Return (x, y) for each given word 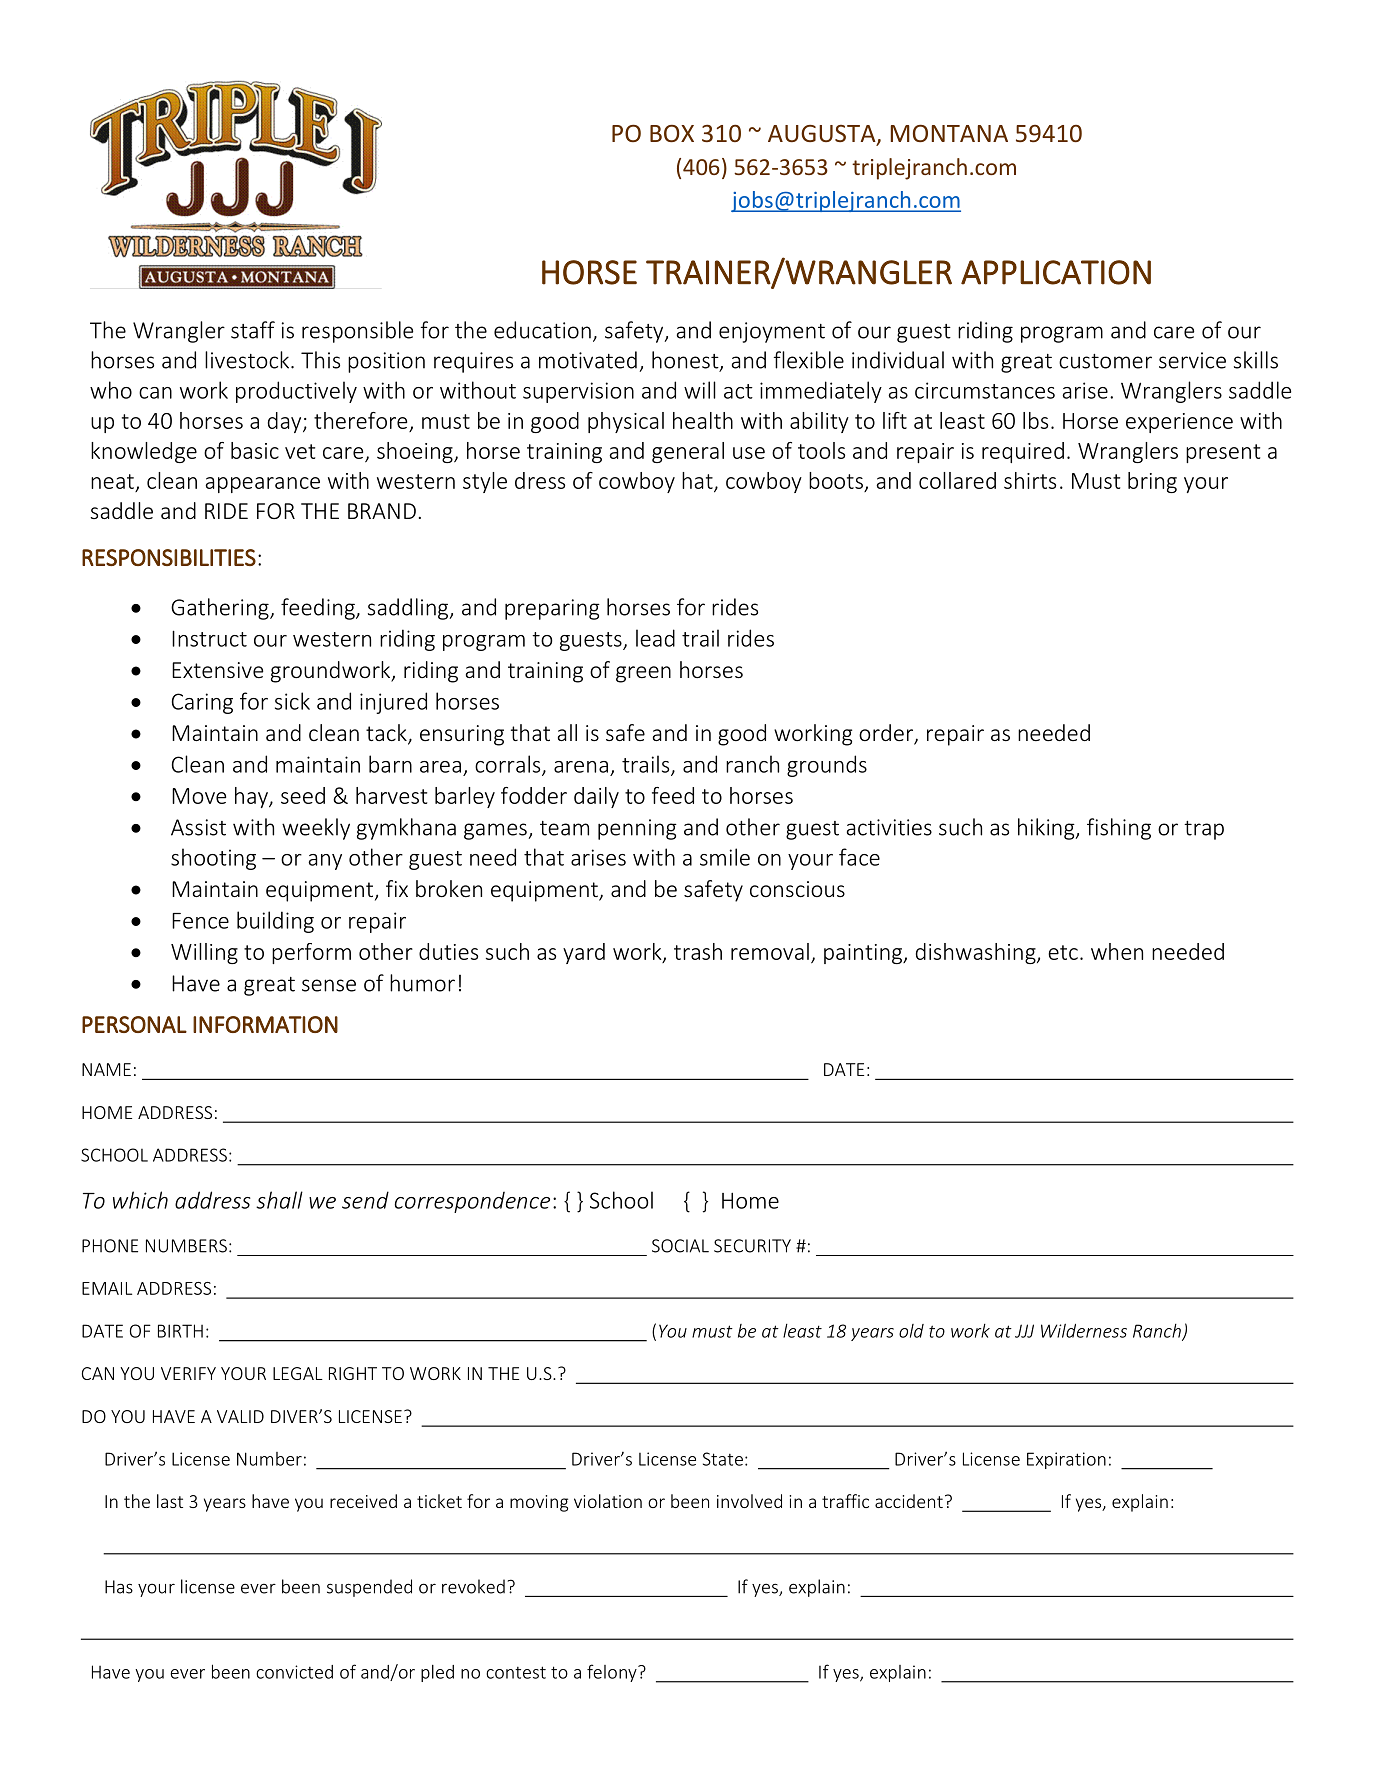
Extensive (217, 670)
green (643, 674)
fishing (1119, 829)
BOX (672, 133)
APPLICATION (1056, 272)
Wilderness (1084, 1331)
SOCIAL (680, 1246)
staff (253, 330)
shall (279, 1200)
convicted (294, 1672)
